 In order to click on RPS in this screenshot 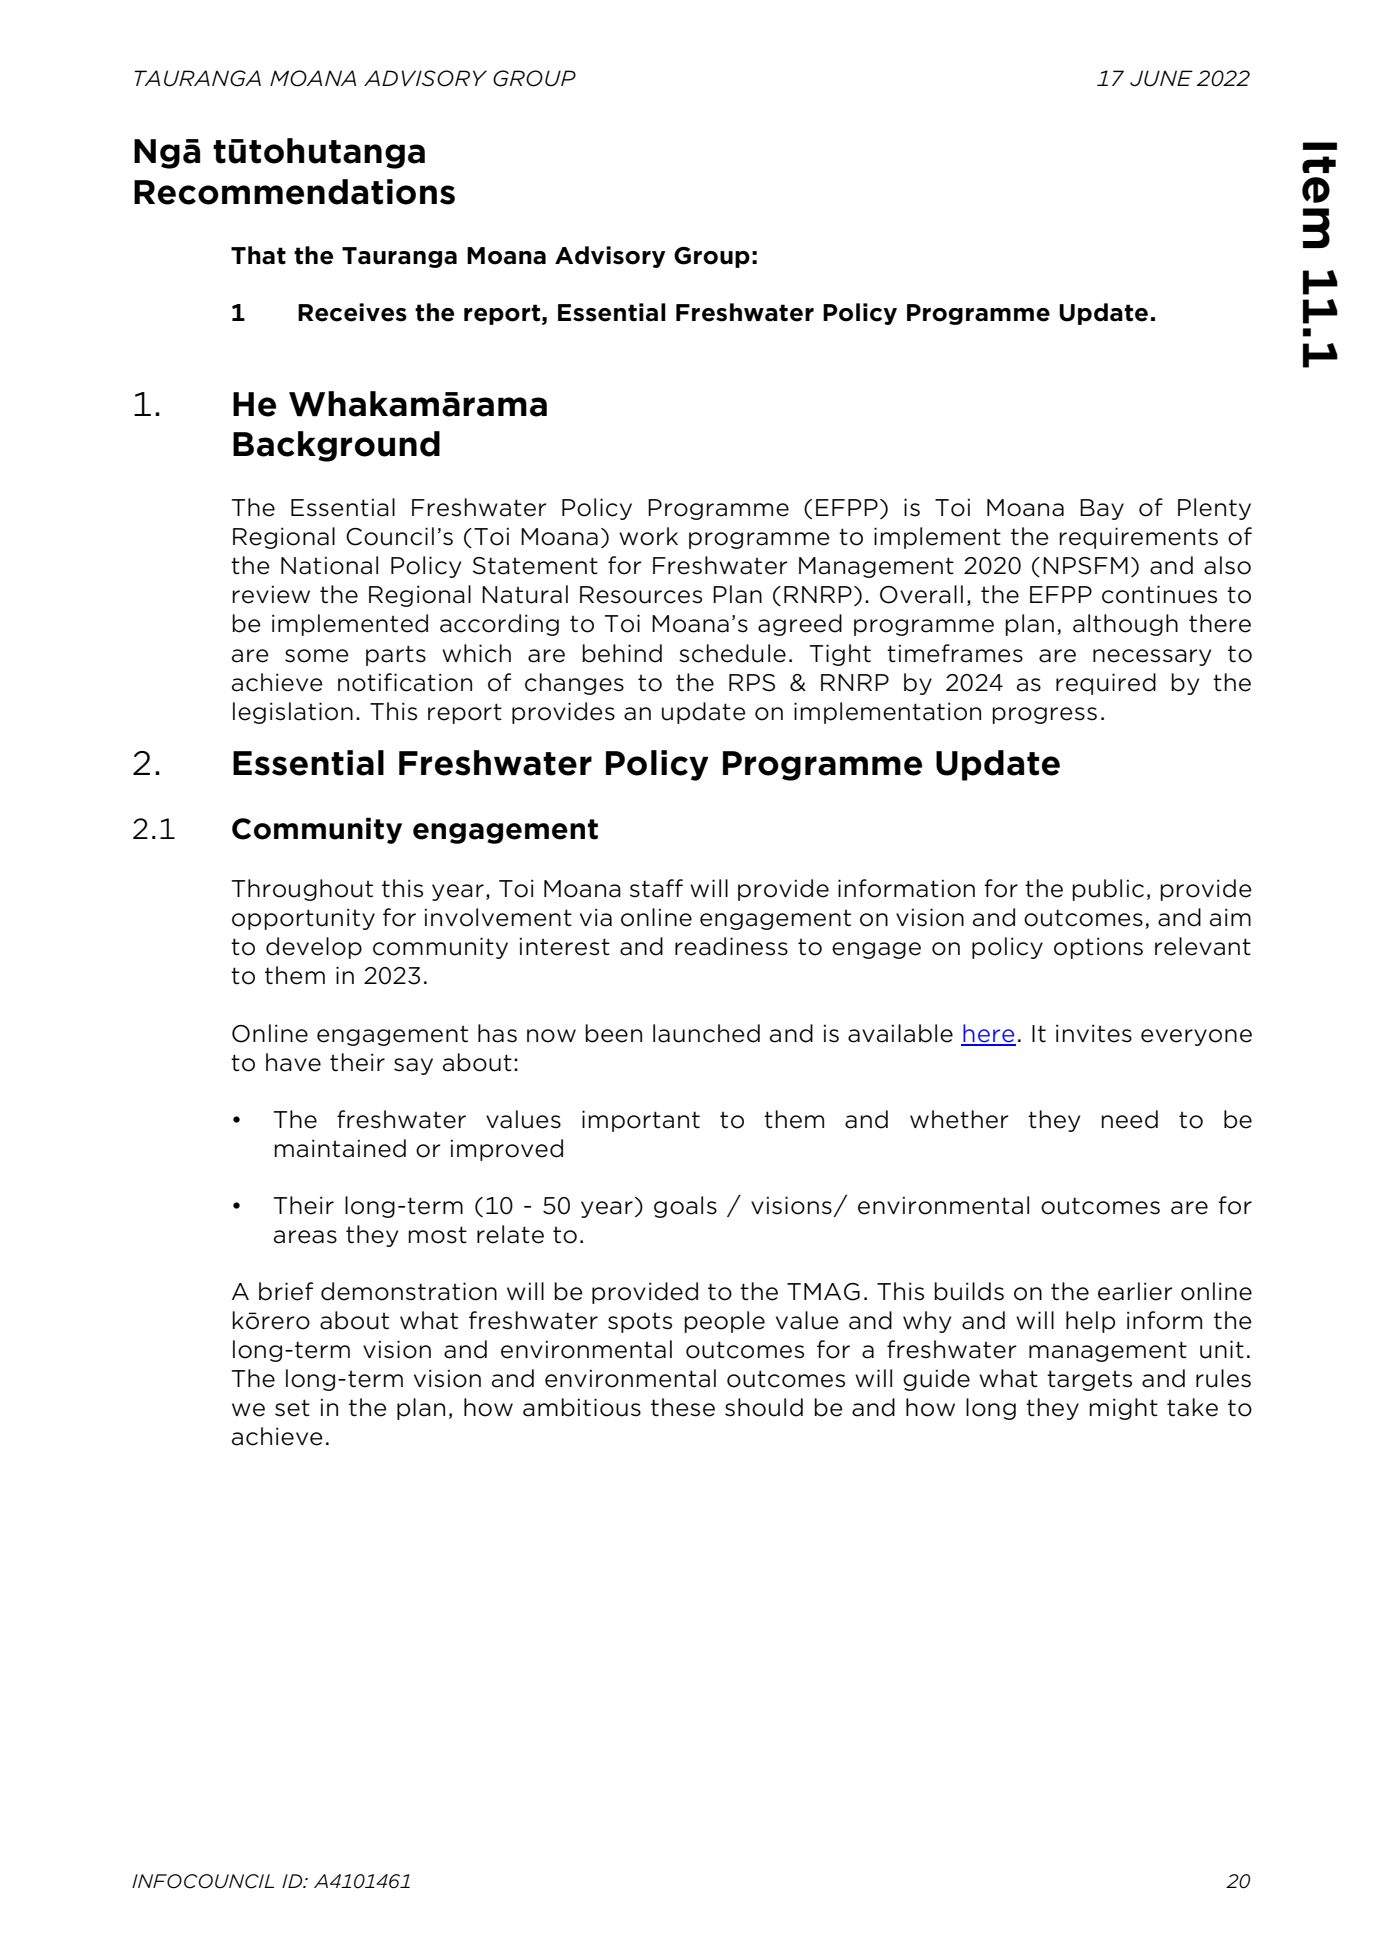, I will do `click(752, 683)`.
